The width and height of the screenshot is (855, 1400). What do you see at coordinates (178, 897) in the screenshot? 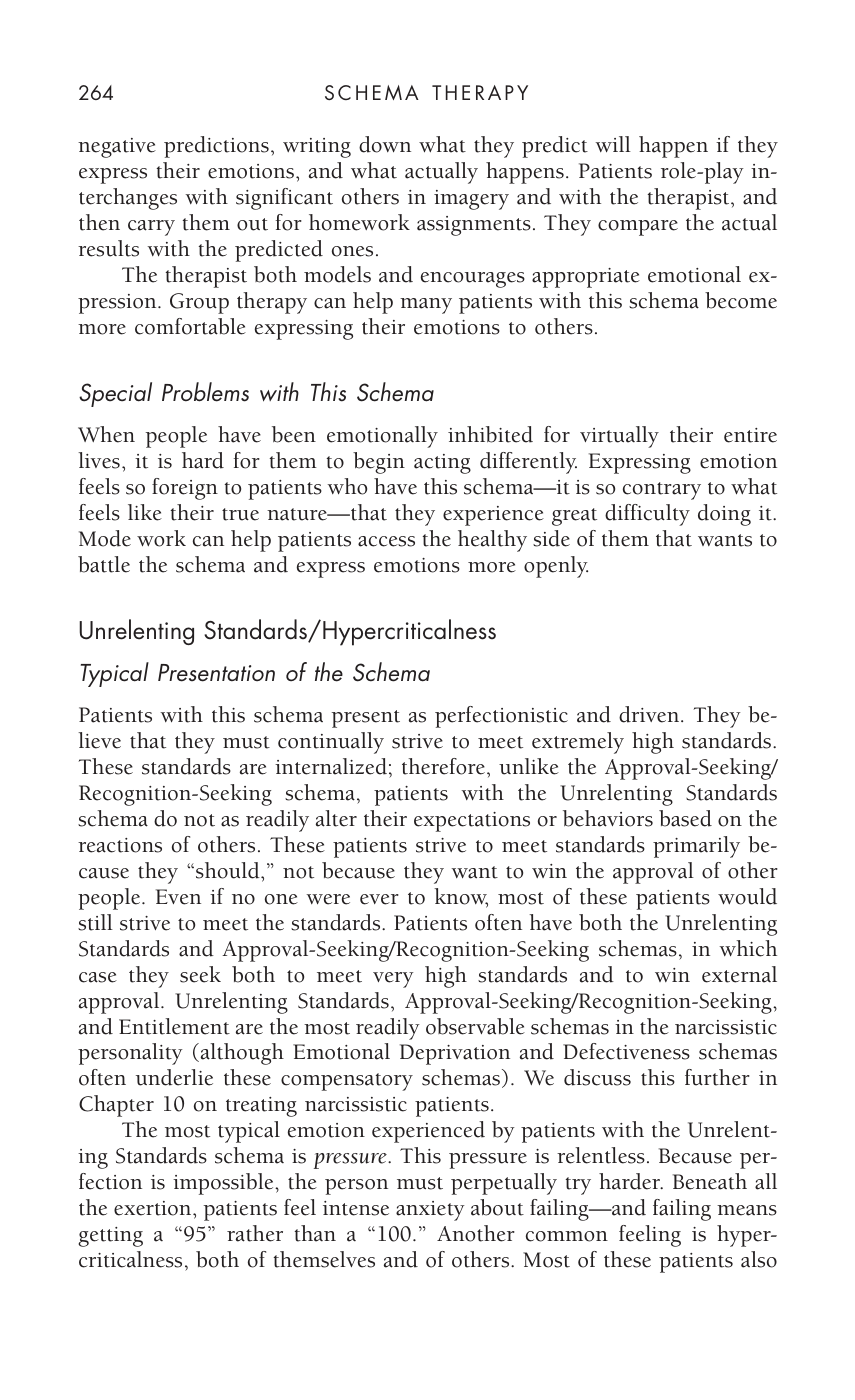
I see `Even` at bounding box center [178, 897].
